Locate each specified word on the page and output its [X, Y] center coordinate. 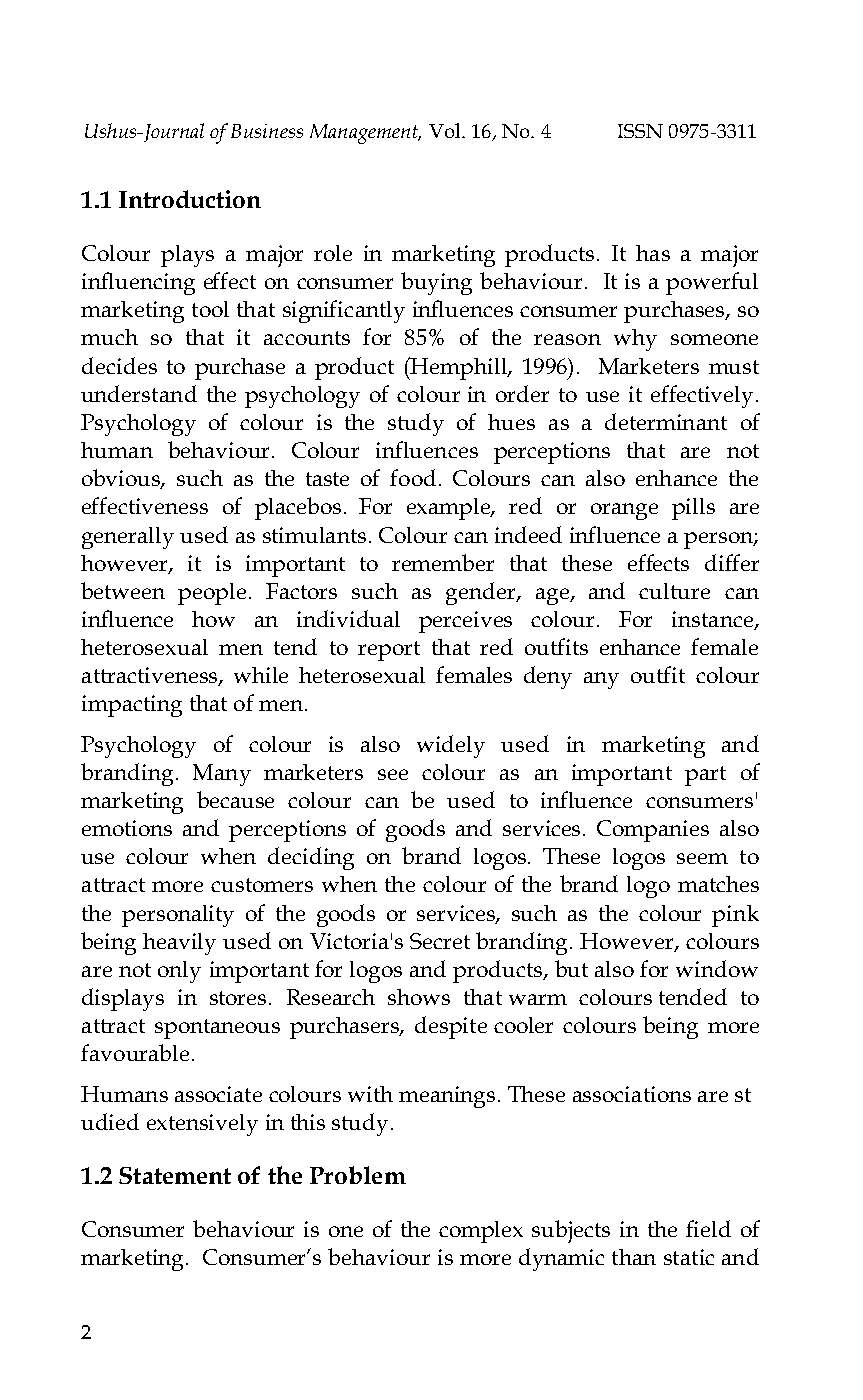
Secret [440, 941]
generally [128, 538]
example [450, 509]
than [634, 1257]
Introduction [190, 199]
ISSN [640, 131]
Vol [446, 130]
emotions [127, 828]
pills [693, 509]
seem [702, 858]
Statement [175, 1175]
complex [481, 1232]
